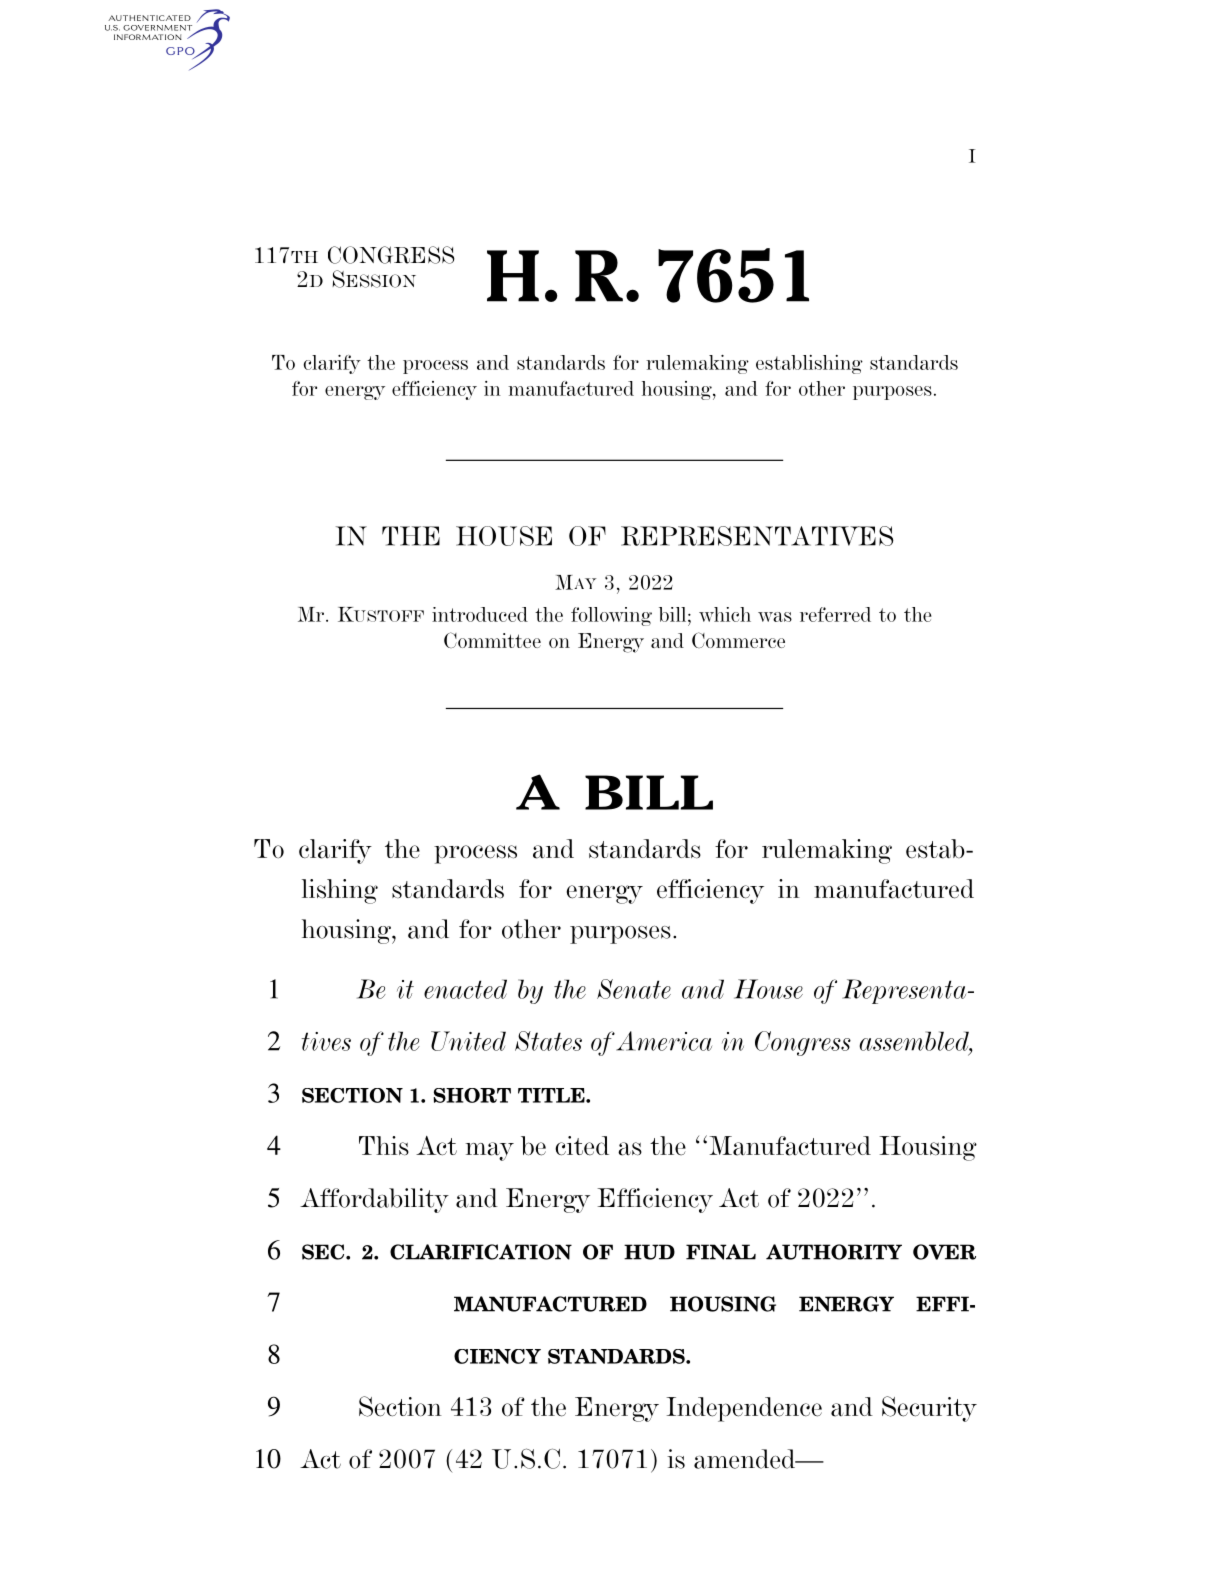  I want to click on Committee, so click(492, 640).
